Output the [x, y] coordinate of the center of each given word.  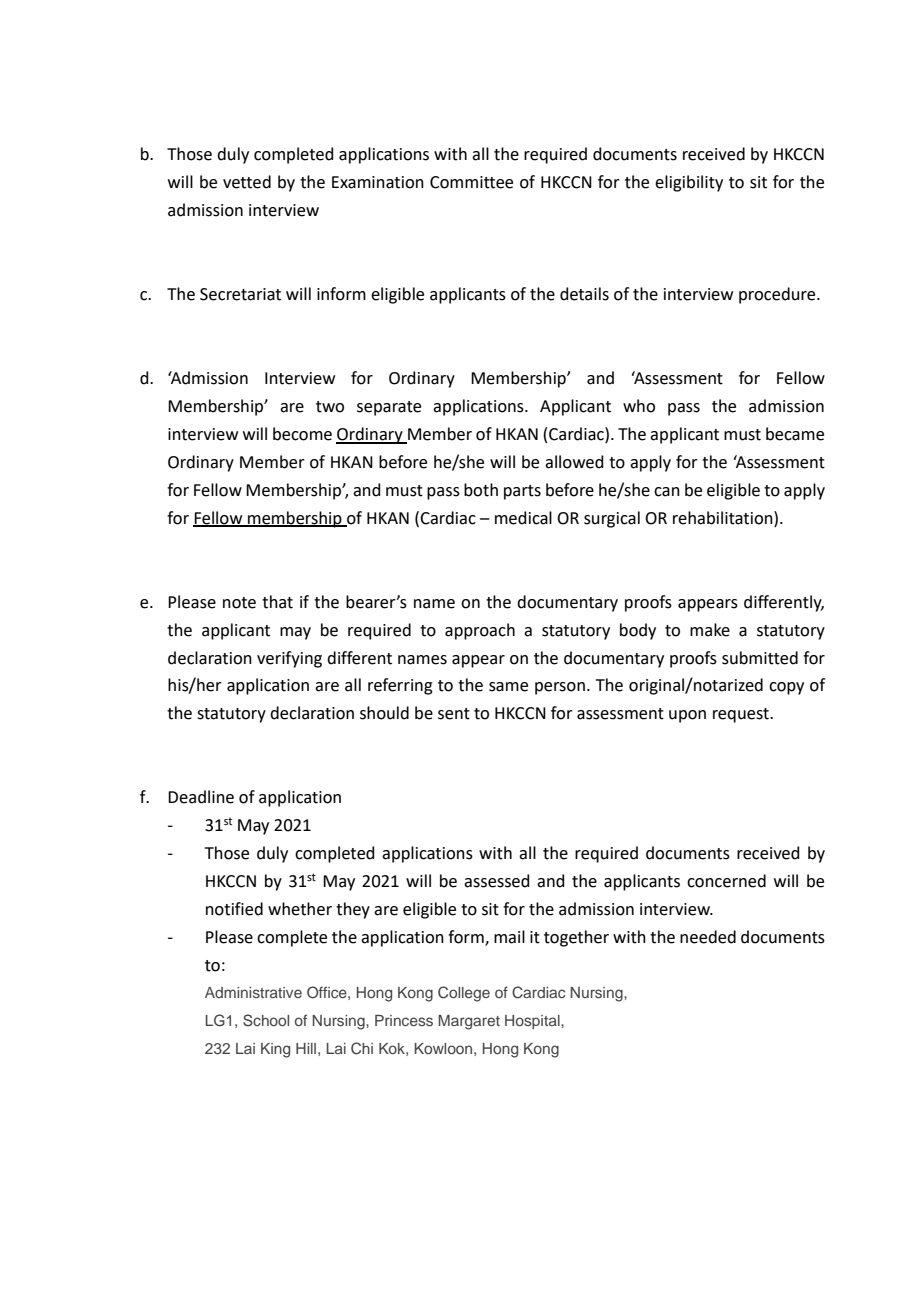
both [481, 490]
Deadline [201, 797]
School [266, 1020]
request [742, 715]
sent [454, 714]
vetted [247, 182]
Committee [471, 182]
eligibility [689, 183]
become [302, 434]
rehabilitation [724, 518]
